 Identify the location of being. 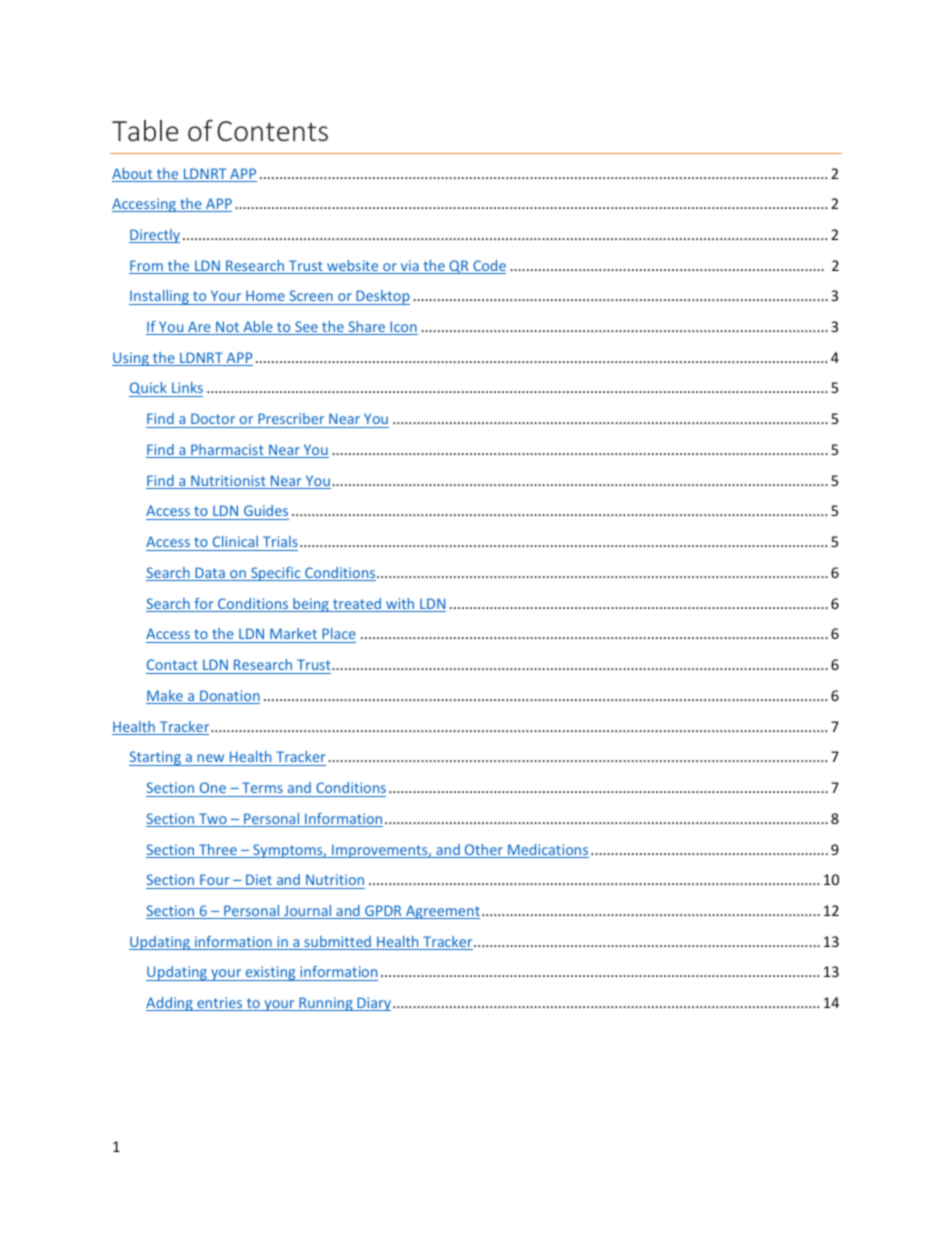
(311, 605).
